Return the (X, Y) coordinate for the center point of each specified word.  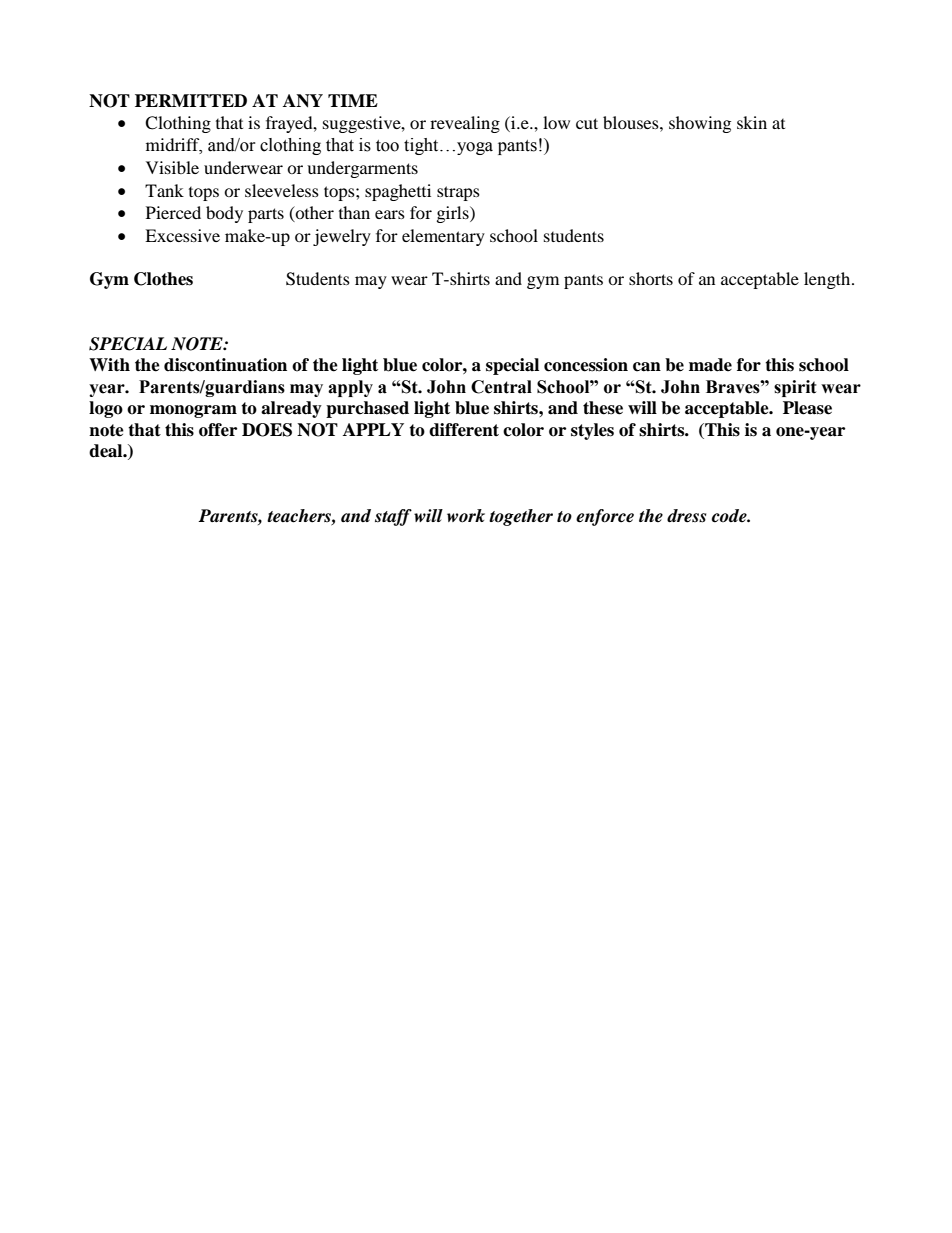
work (466, 516)
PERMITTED (191, 100)
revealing (465, 124)
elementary (443, 237)
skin (752, 122)
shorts (651, 278)
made (710, 365)
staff (393, 517)
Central (501, 387)
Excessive (182, 235)
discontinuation (225, 365)
